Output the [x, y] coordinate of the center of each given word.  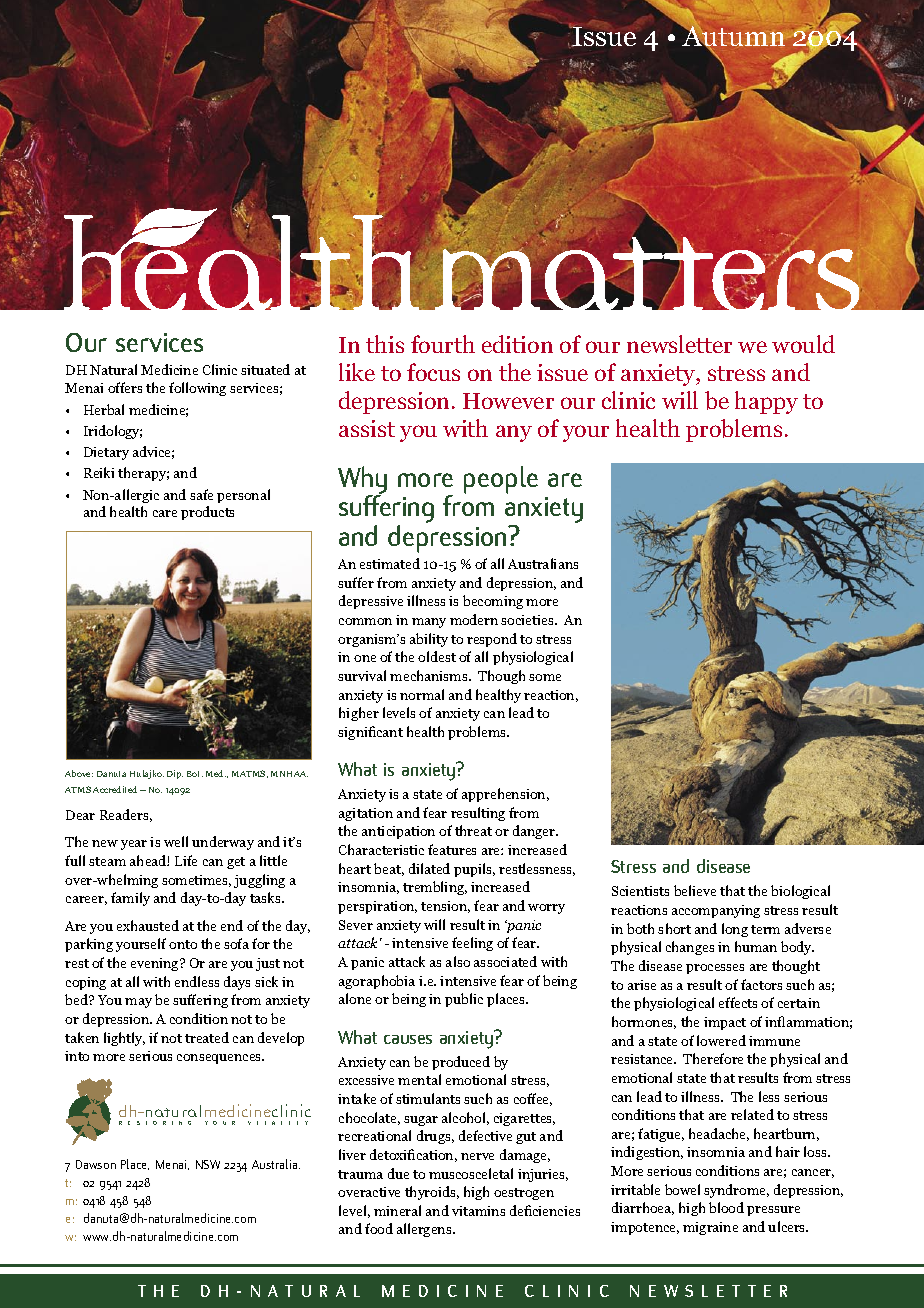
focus [433, 372]
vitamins [478, 1211]
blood [726, 1207]
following [197, 389]
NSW [208, 1164]
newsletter [679, 344]
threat [473, 830]
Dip [175, 774]
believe [695, 890]
